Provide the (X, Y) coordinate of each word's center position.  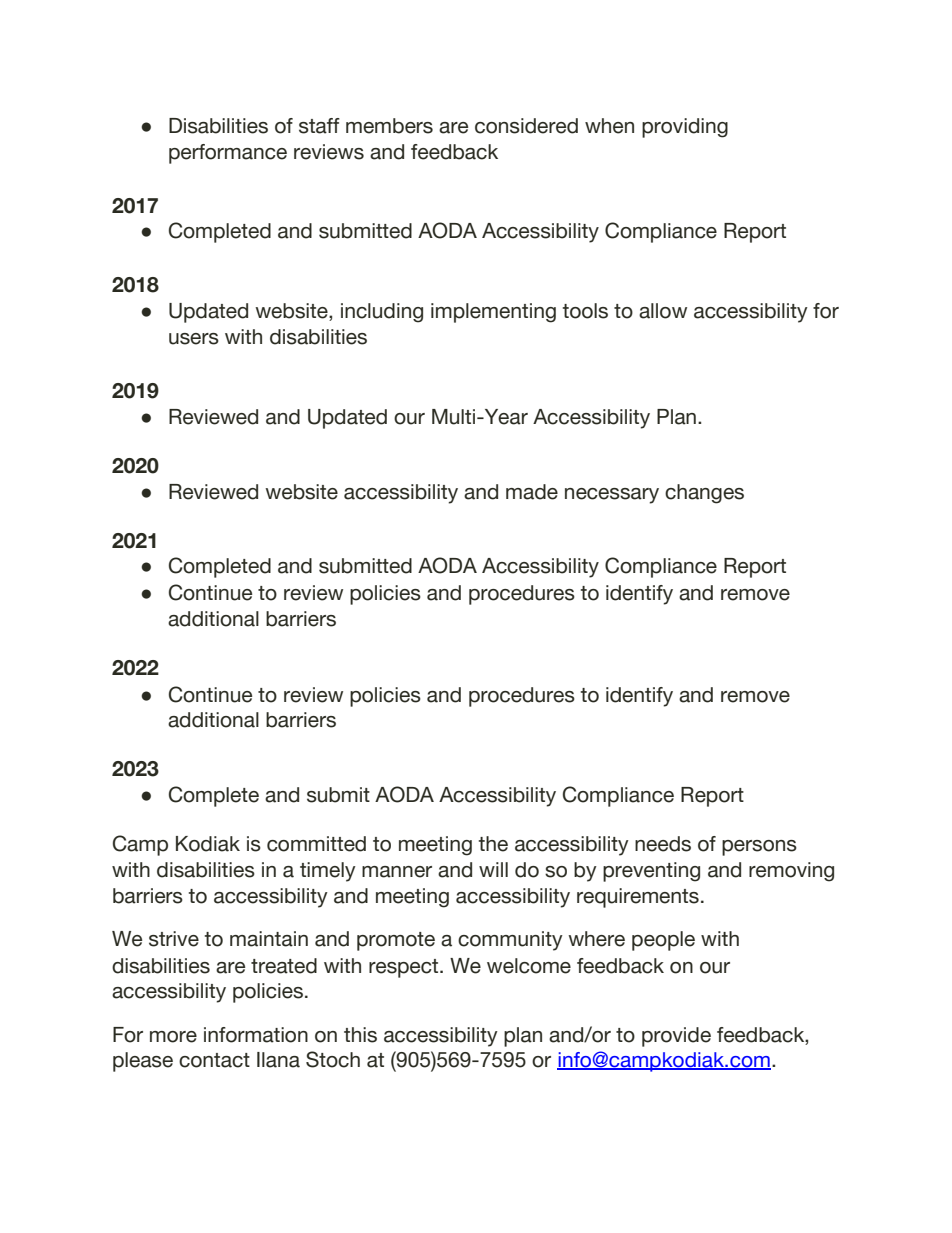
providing (685, 128)
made (532, 492)
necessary (612, 496)
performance (228, 154)
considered (526, 126)
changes (704, 494)
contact (214, 1060)
